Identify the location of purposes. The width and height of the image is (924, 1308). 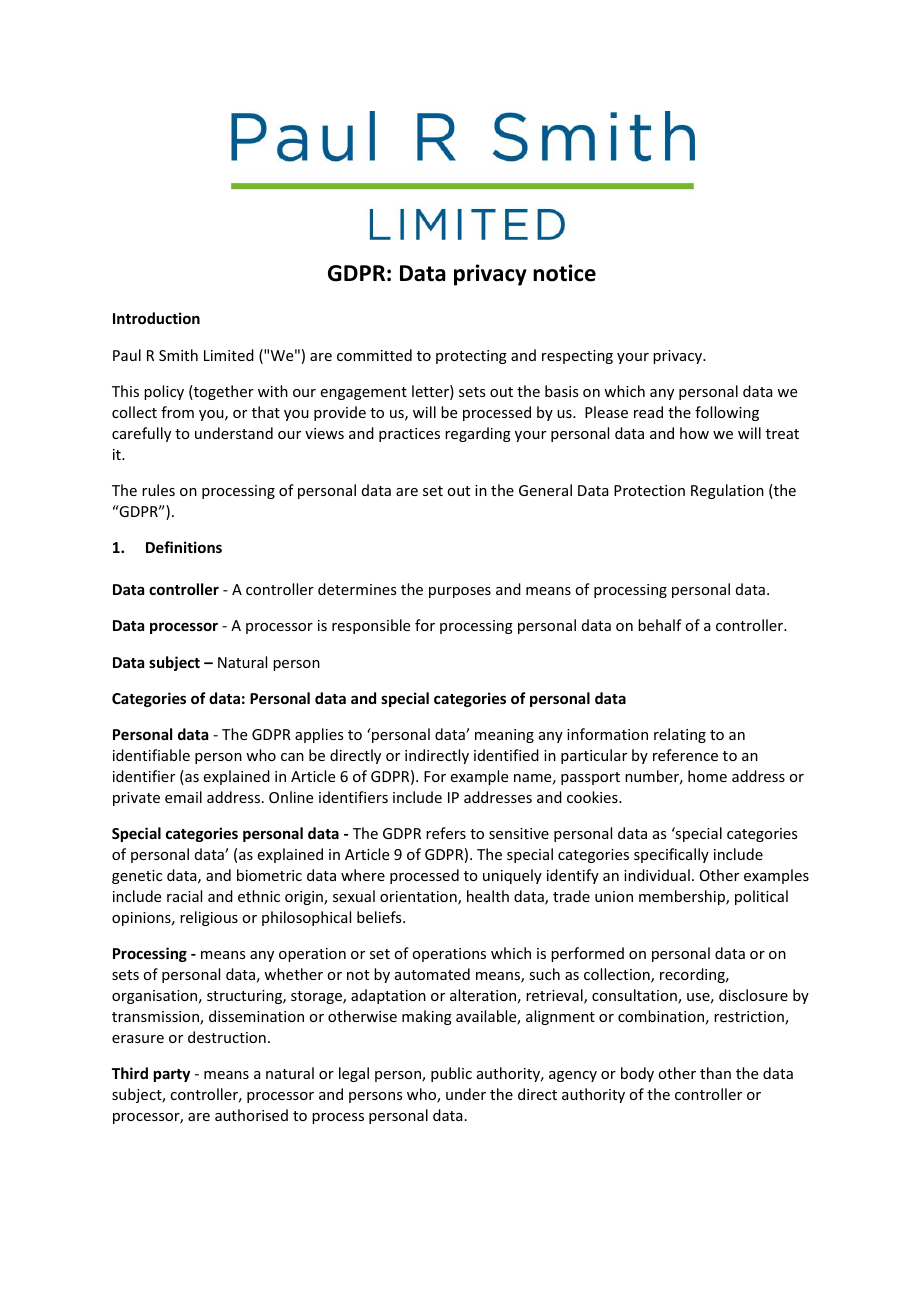
(460, 592).
